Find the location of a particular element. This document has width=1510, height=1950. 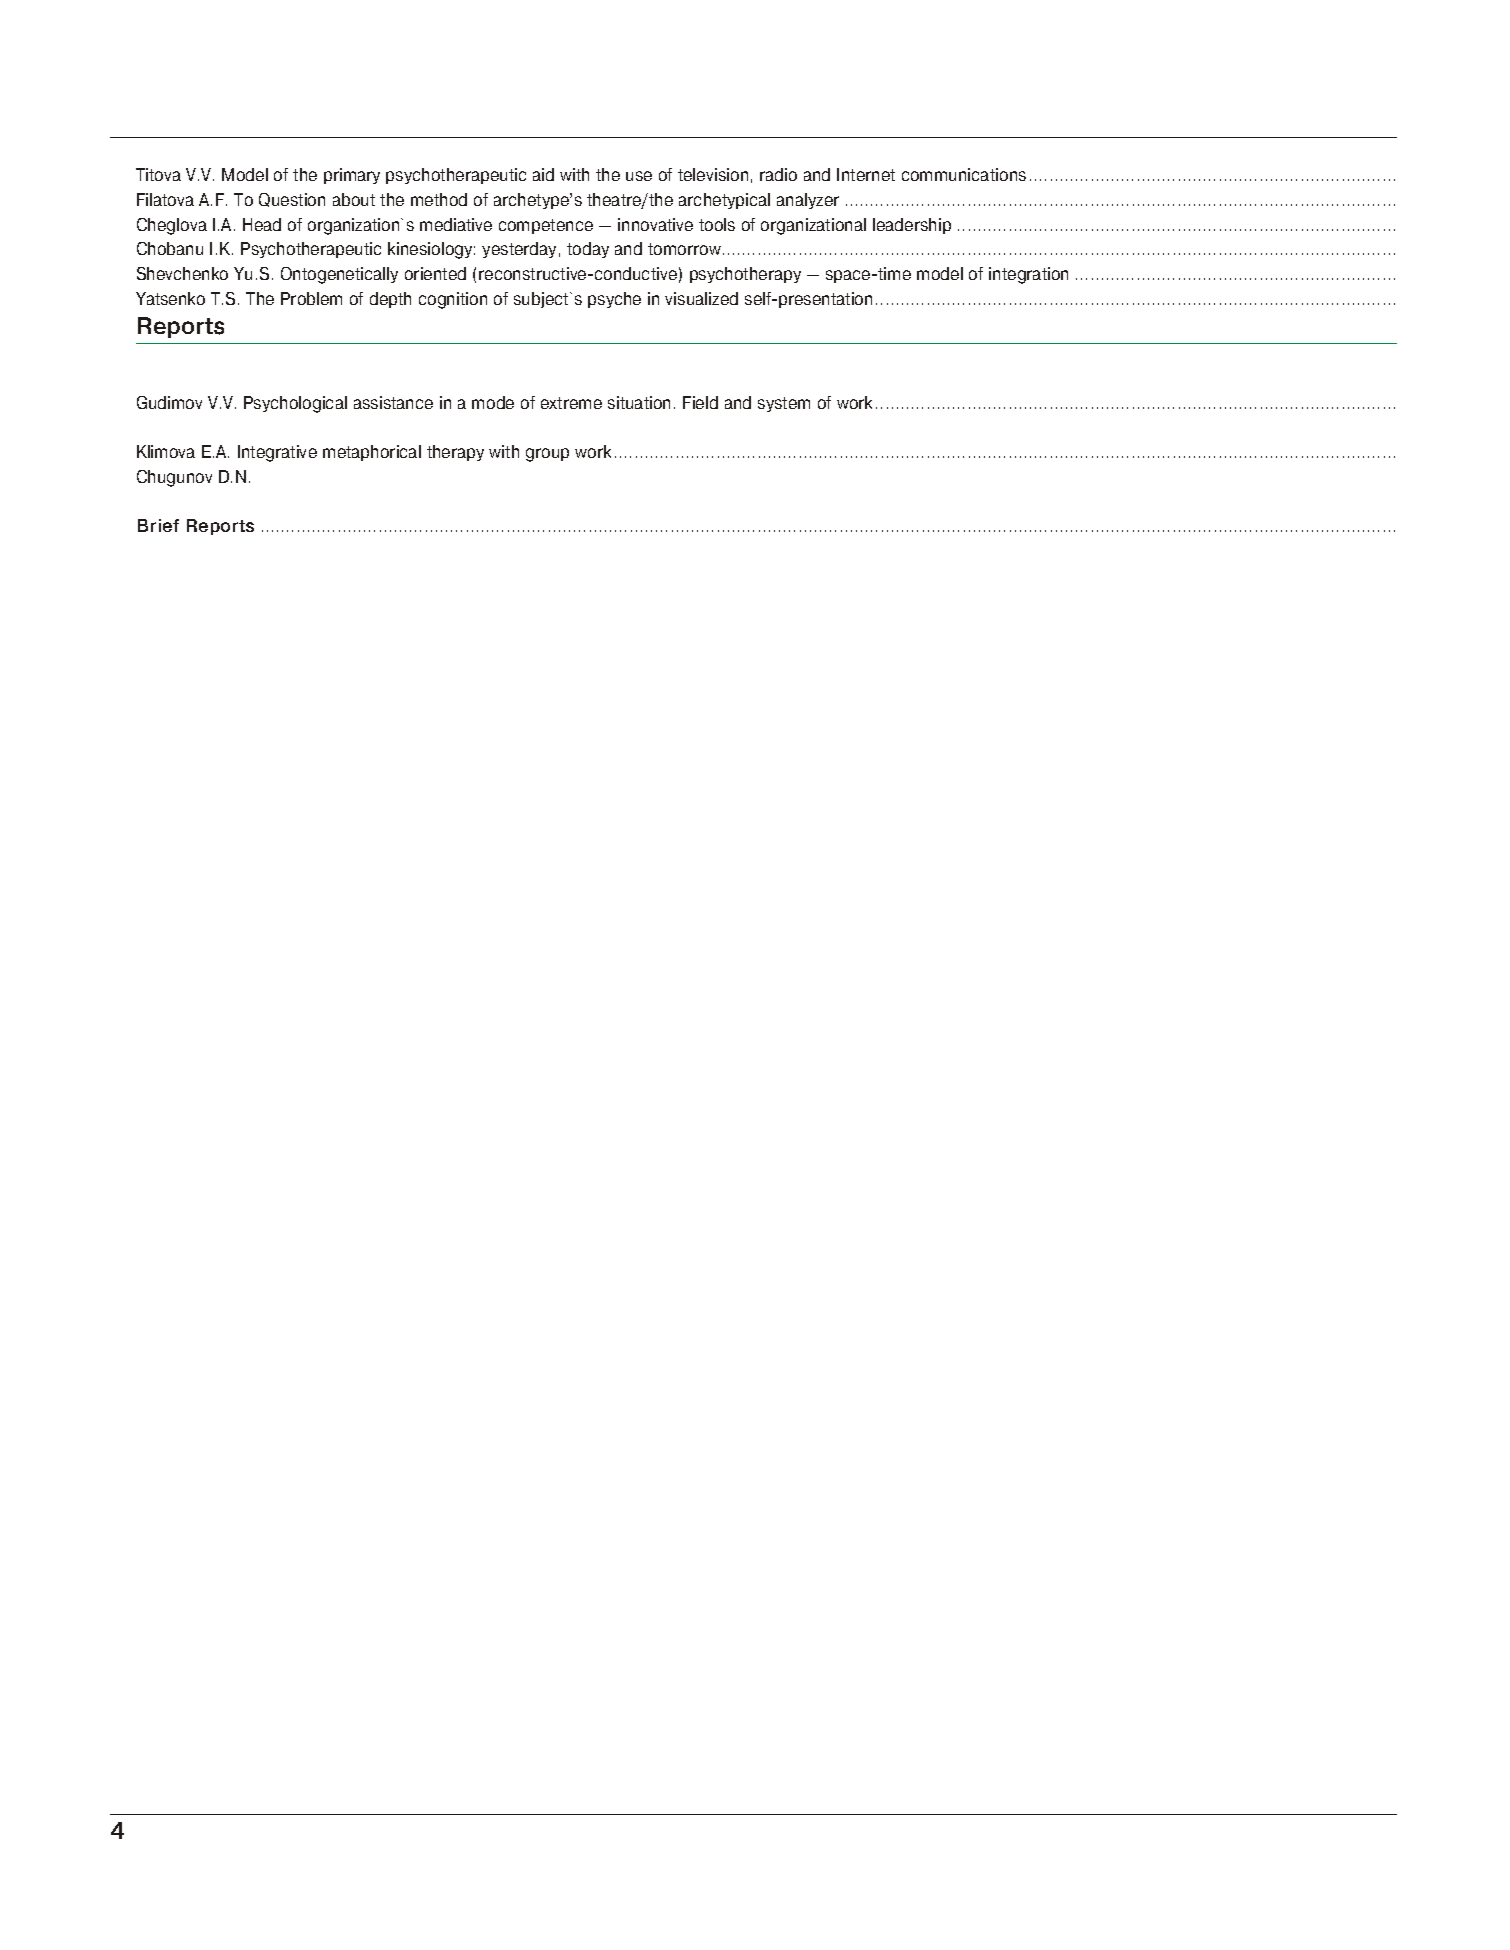

Prob is located at coordinates (298, 298).
